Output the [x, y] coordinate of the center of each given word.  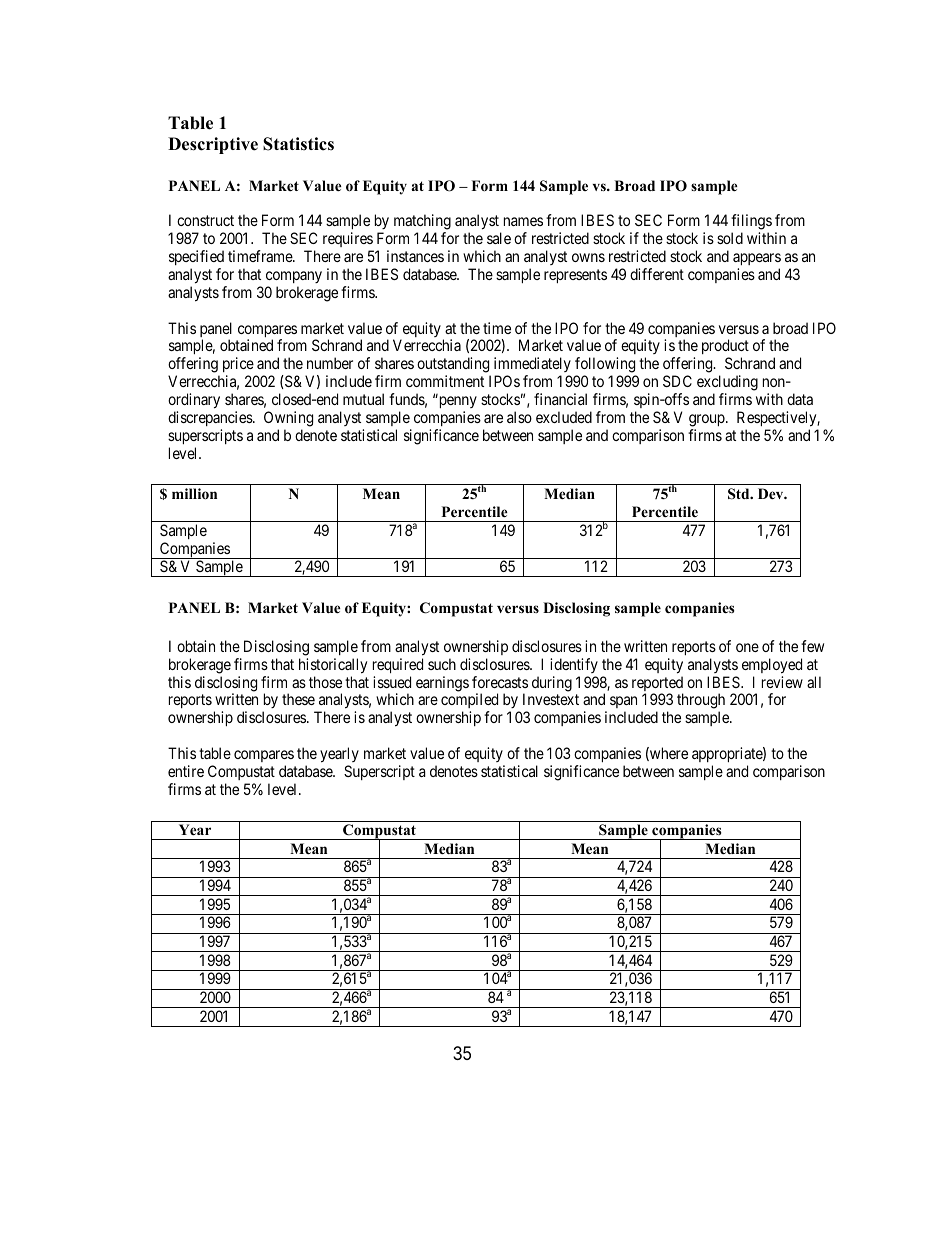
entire [186, 771]
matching [422, 222]
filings [751, 222]
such [442, 664]
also [519, 417]
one [747, 647]
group [708, 420]
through [701, 702]
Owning [288, 419]
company [294, 277]
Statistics [298, 144]
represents [575, 276]
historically [333, 666]
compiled [469, 702]
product [725, 348]
